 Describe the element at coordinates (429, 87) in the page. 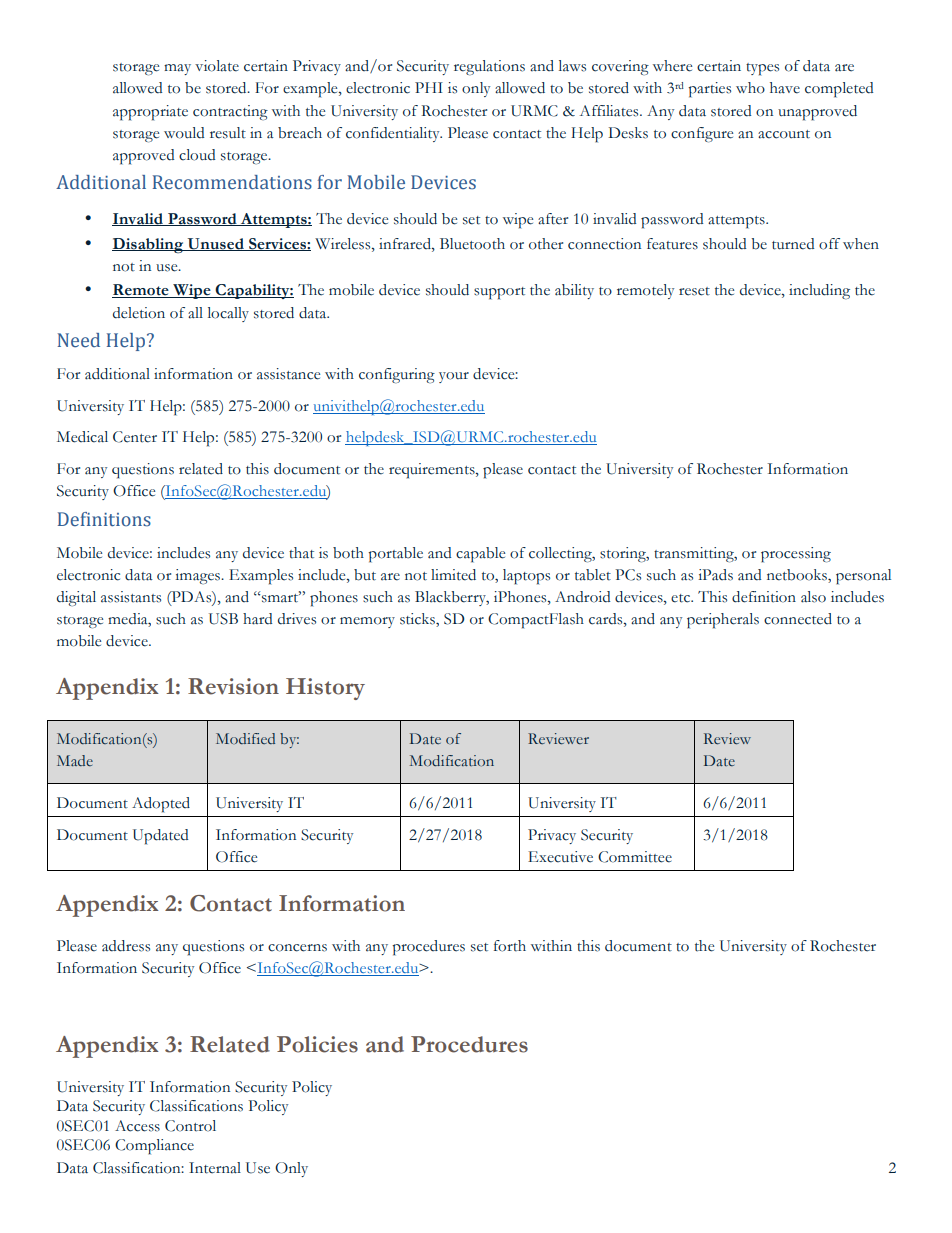

I see `PHI` at that location.
